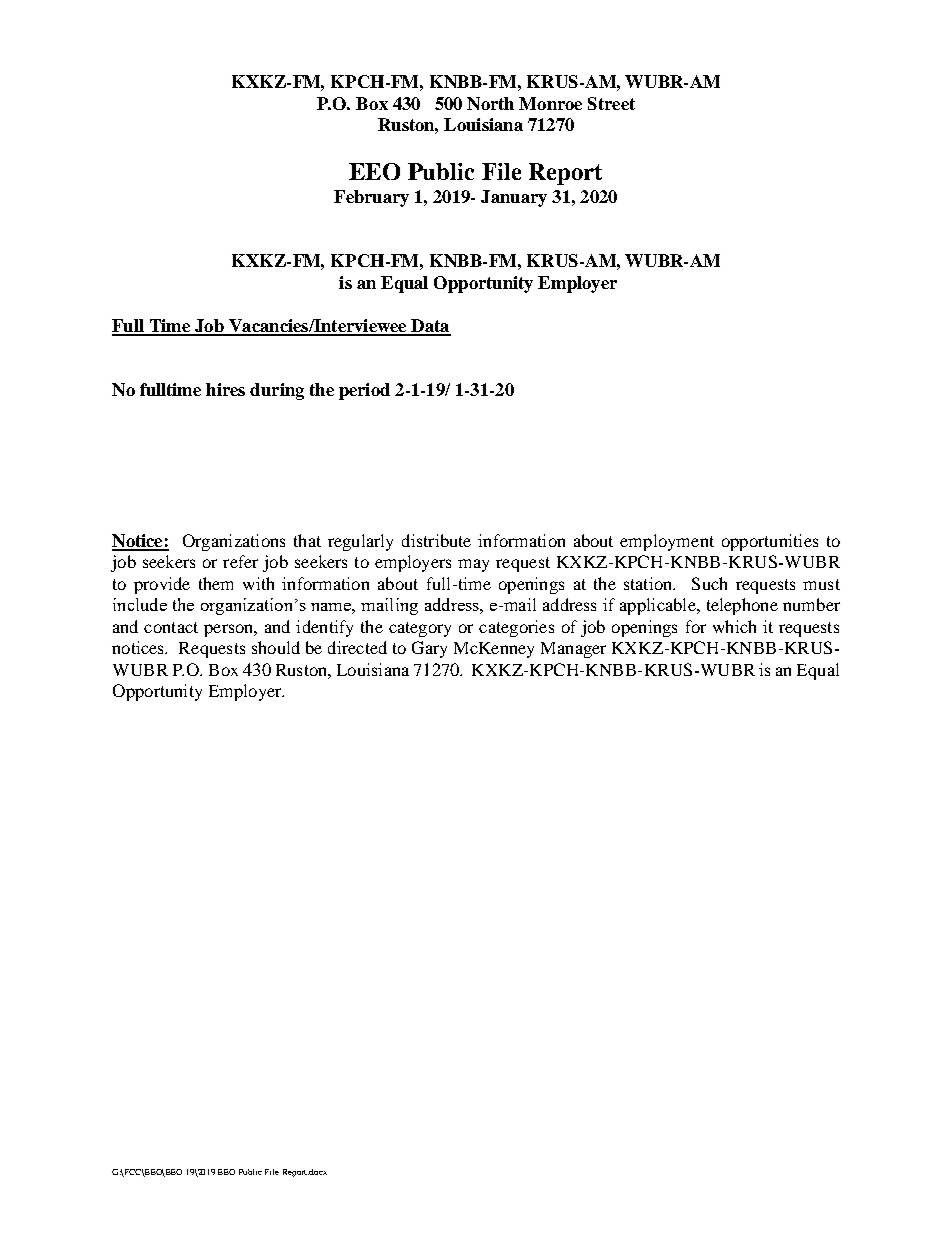 The height and width of the screenshot is (1233, 952). Describe the element at coordinates (225, 389) in the screenshot. I see `hires` at that location.
